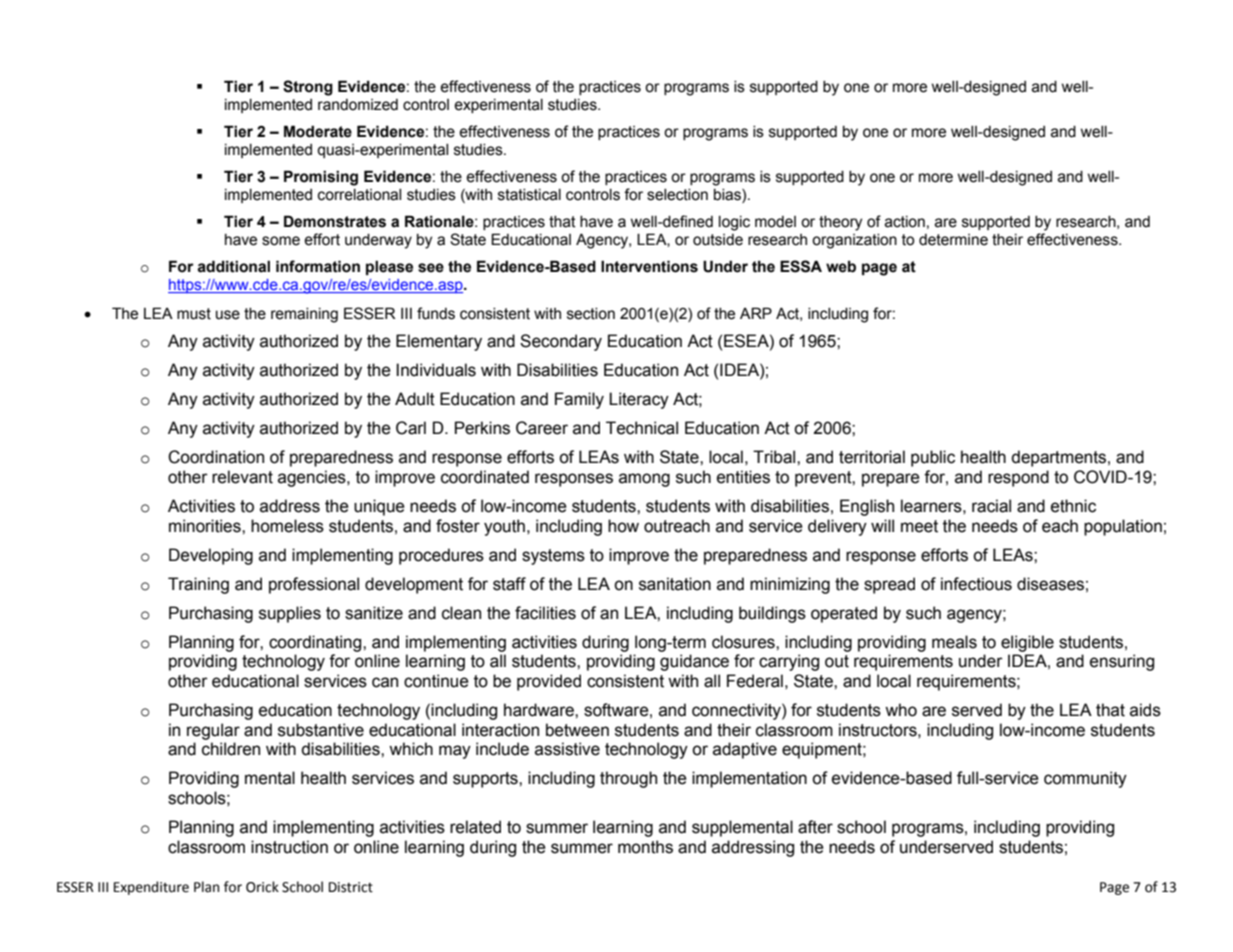  Describe the element at coordinates (645, 847) in the screenshot. I see `months` at that location.
